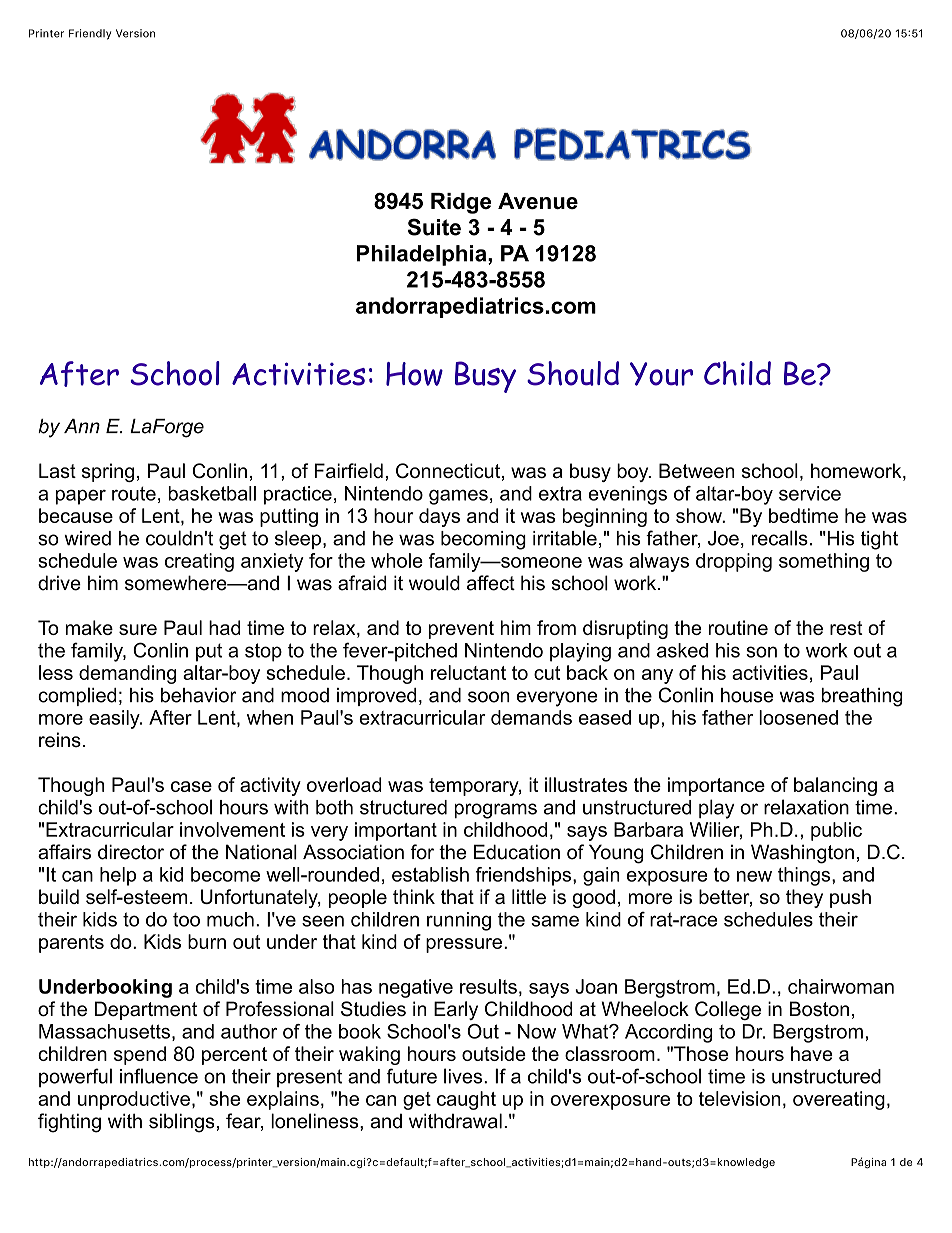 The image size is (952, 1233). What do you see at coordinates (159, 1076) in the document?
I see `influence` at bounding box center [159, 1076].
